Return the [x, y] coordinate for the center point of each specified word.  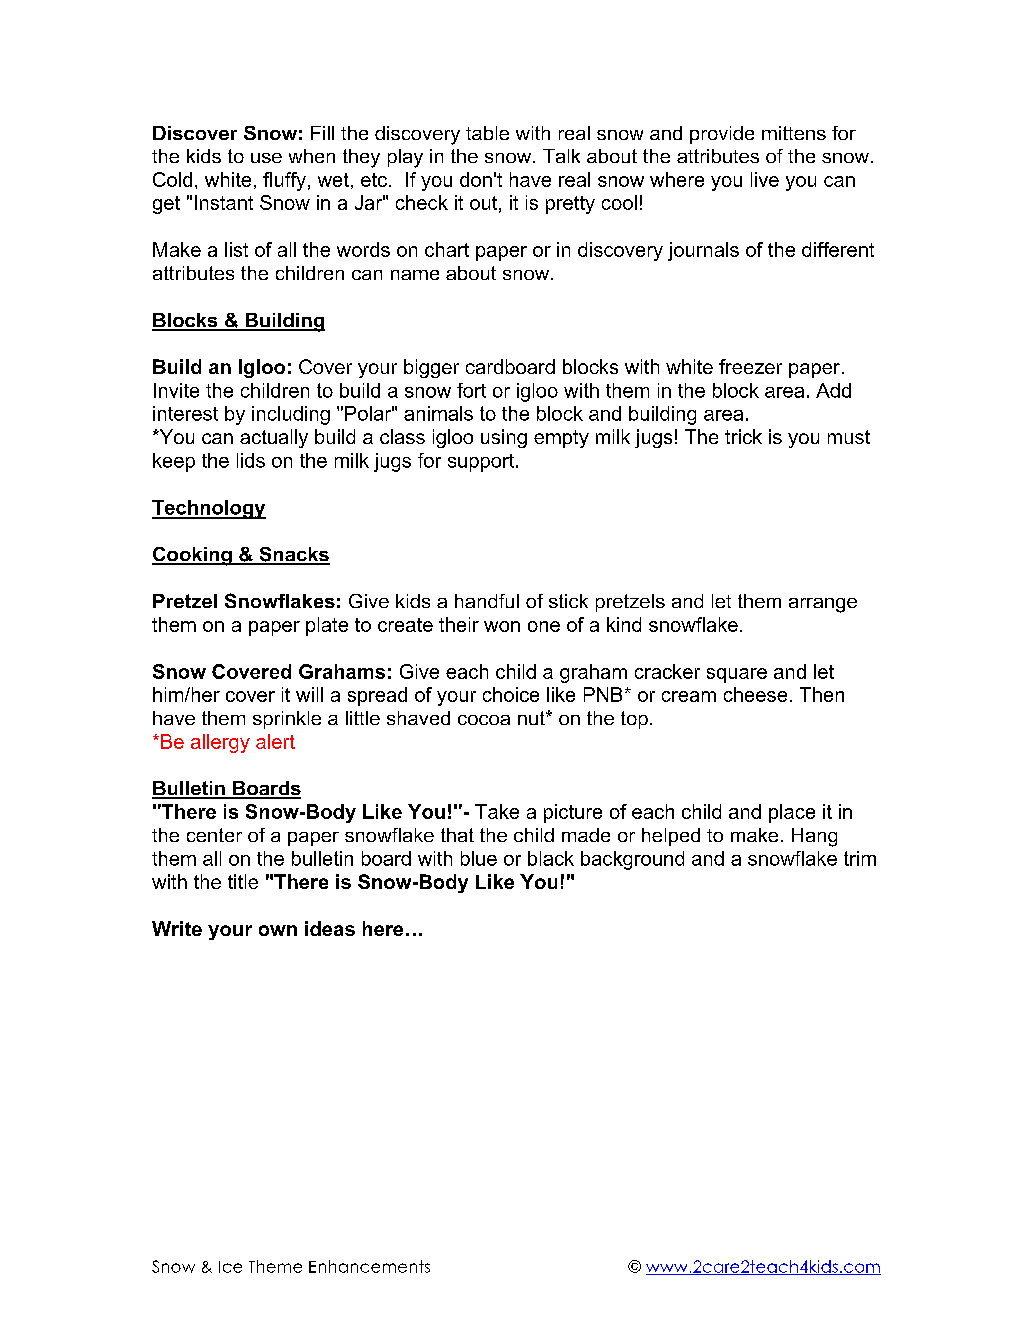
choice [511, 694]
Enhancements [369, 1266]
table [487, 133]
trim [860, 858]
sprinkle [287, 720]
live [765, 179]
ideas [330, 928]
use [266, 158]
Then [822, 694]
